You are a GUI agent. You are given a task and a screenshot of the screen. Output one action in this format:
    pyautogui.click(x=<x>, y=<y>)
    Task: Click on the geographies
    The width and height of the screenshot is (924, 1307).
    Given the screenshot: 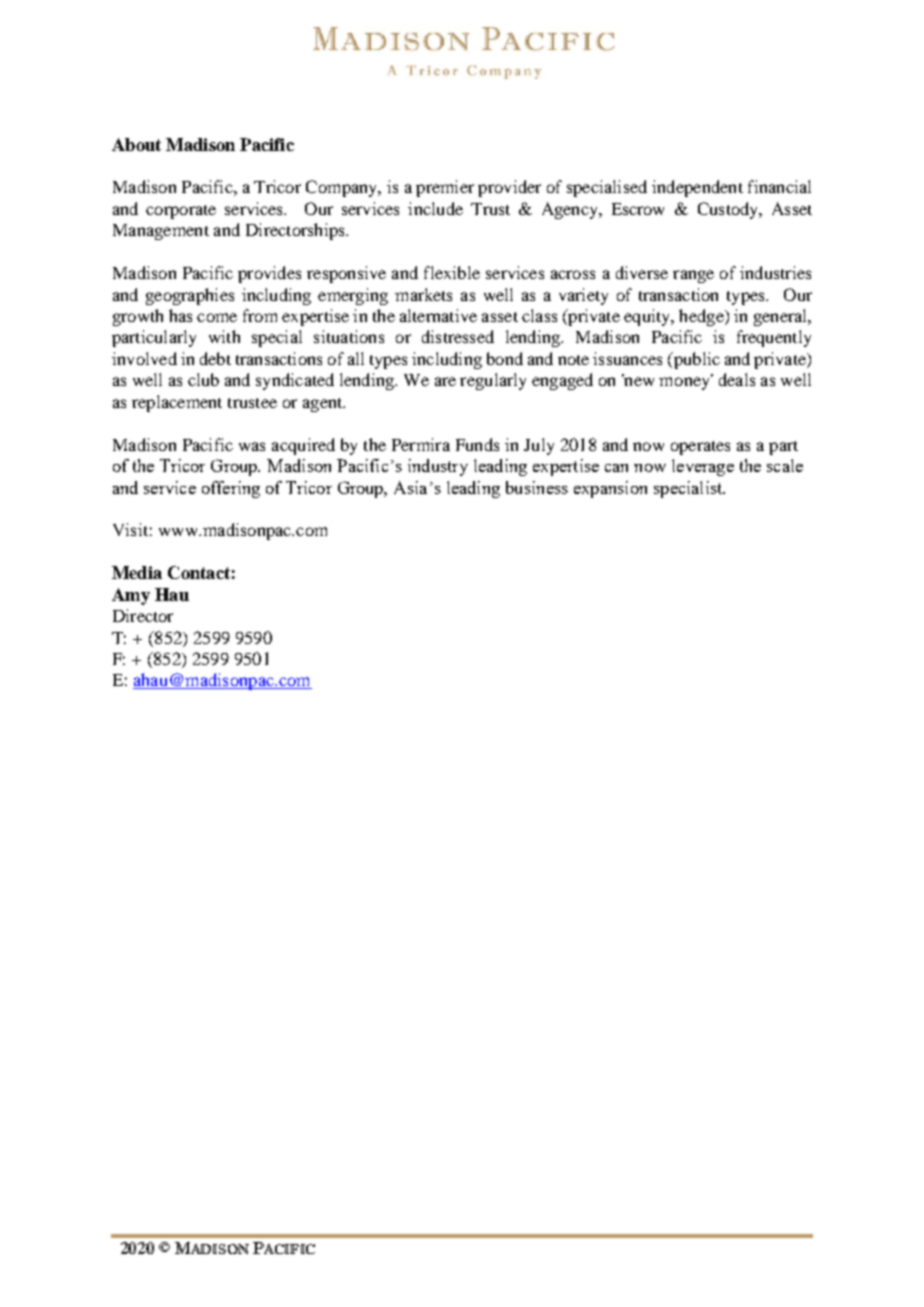 What is the action you would take?
    pyautogui.click(x=190, y=296)
